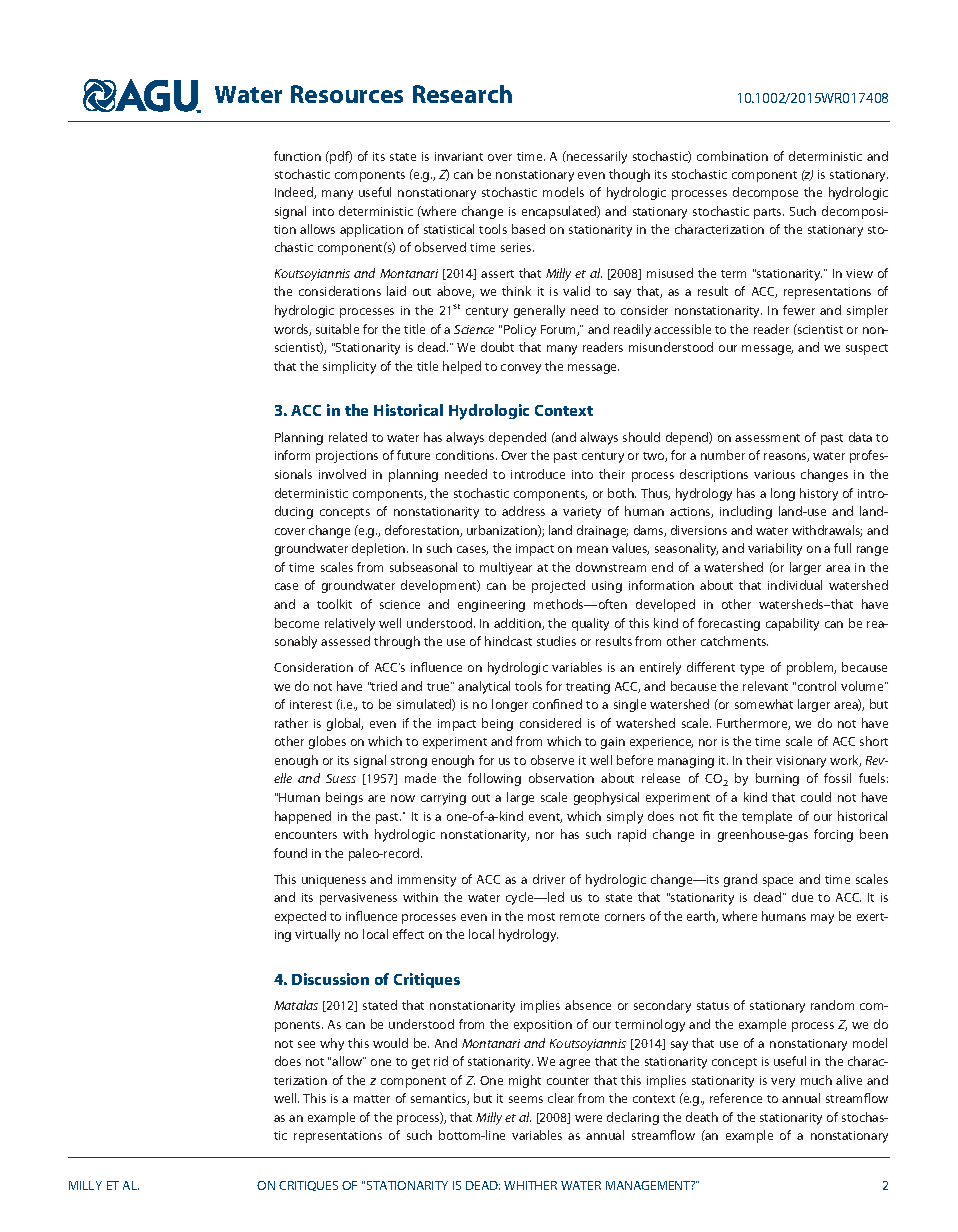 The image size is (958, 1232). I want to click on matter, so click(372, 1099).
